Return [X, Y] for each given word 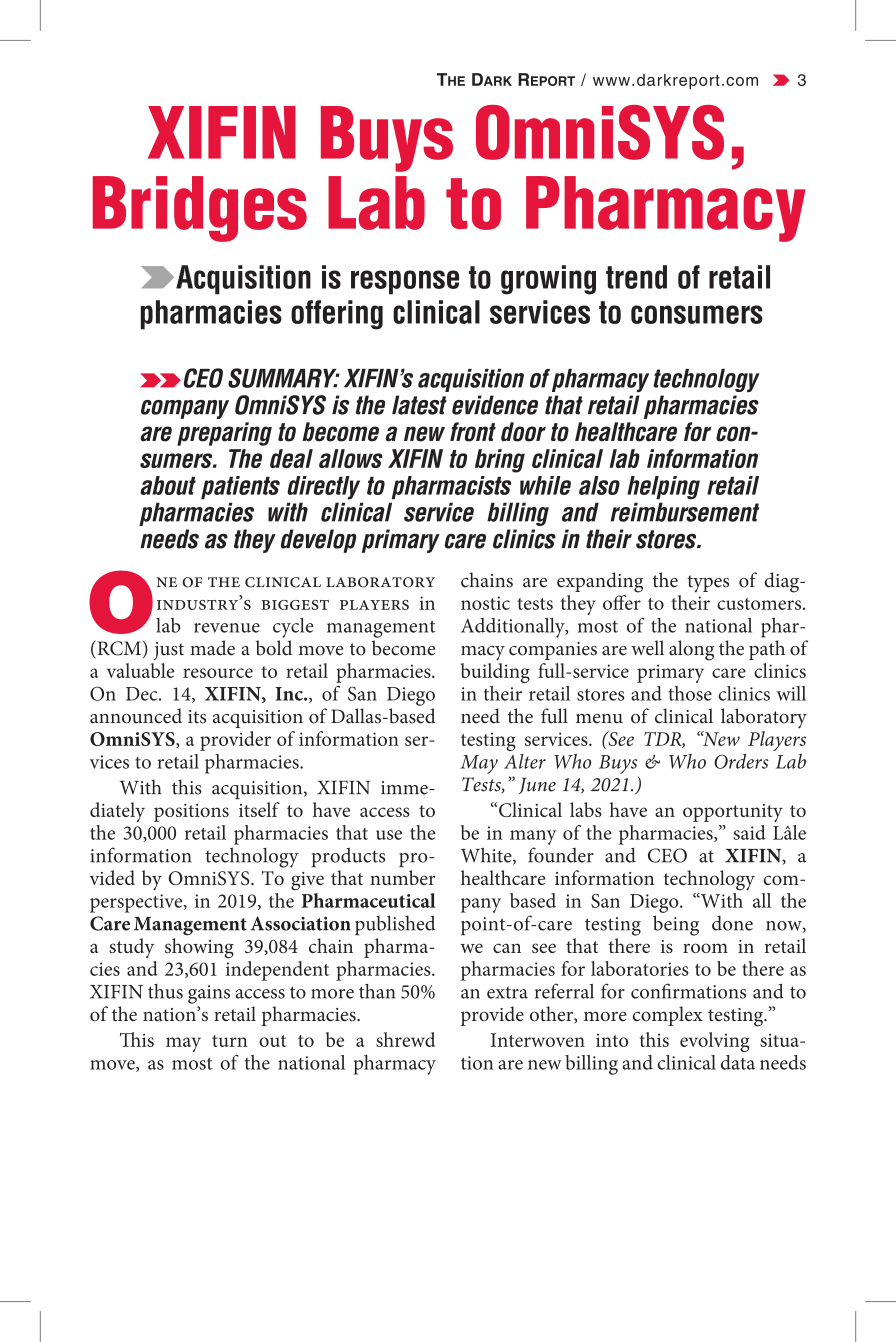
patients [240, 488]
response [405, 282]
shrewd [405, 1039]
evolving [714, 1042]
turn [230, 1041]
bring [500, 461]
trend [636, 277]
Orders [741, 761]
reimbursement [684, 512]
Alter [525, 761]
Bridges [200, 209]
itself [259, 809]
